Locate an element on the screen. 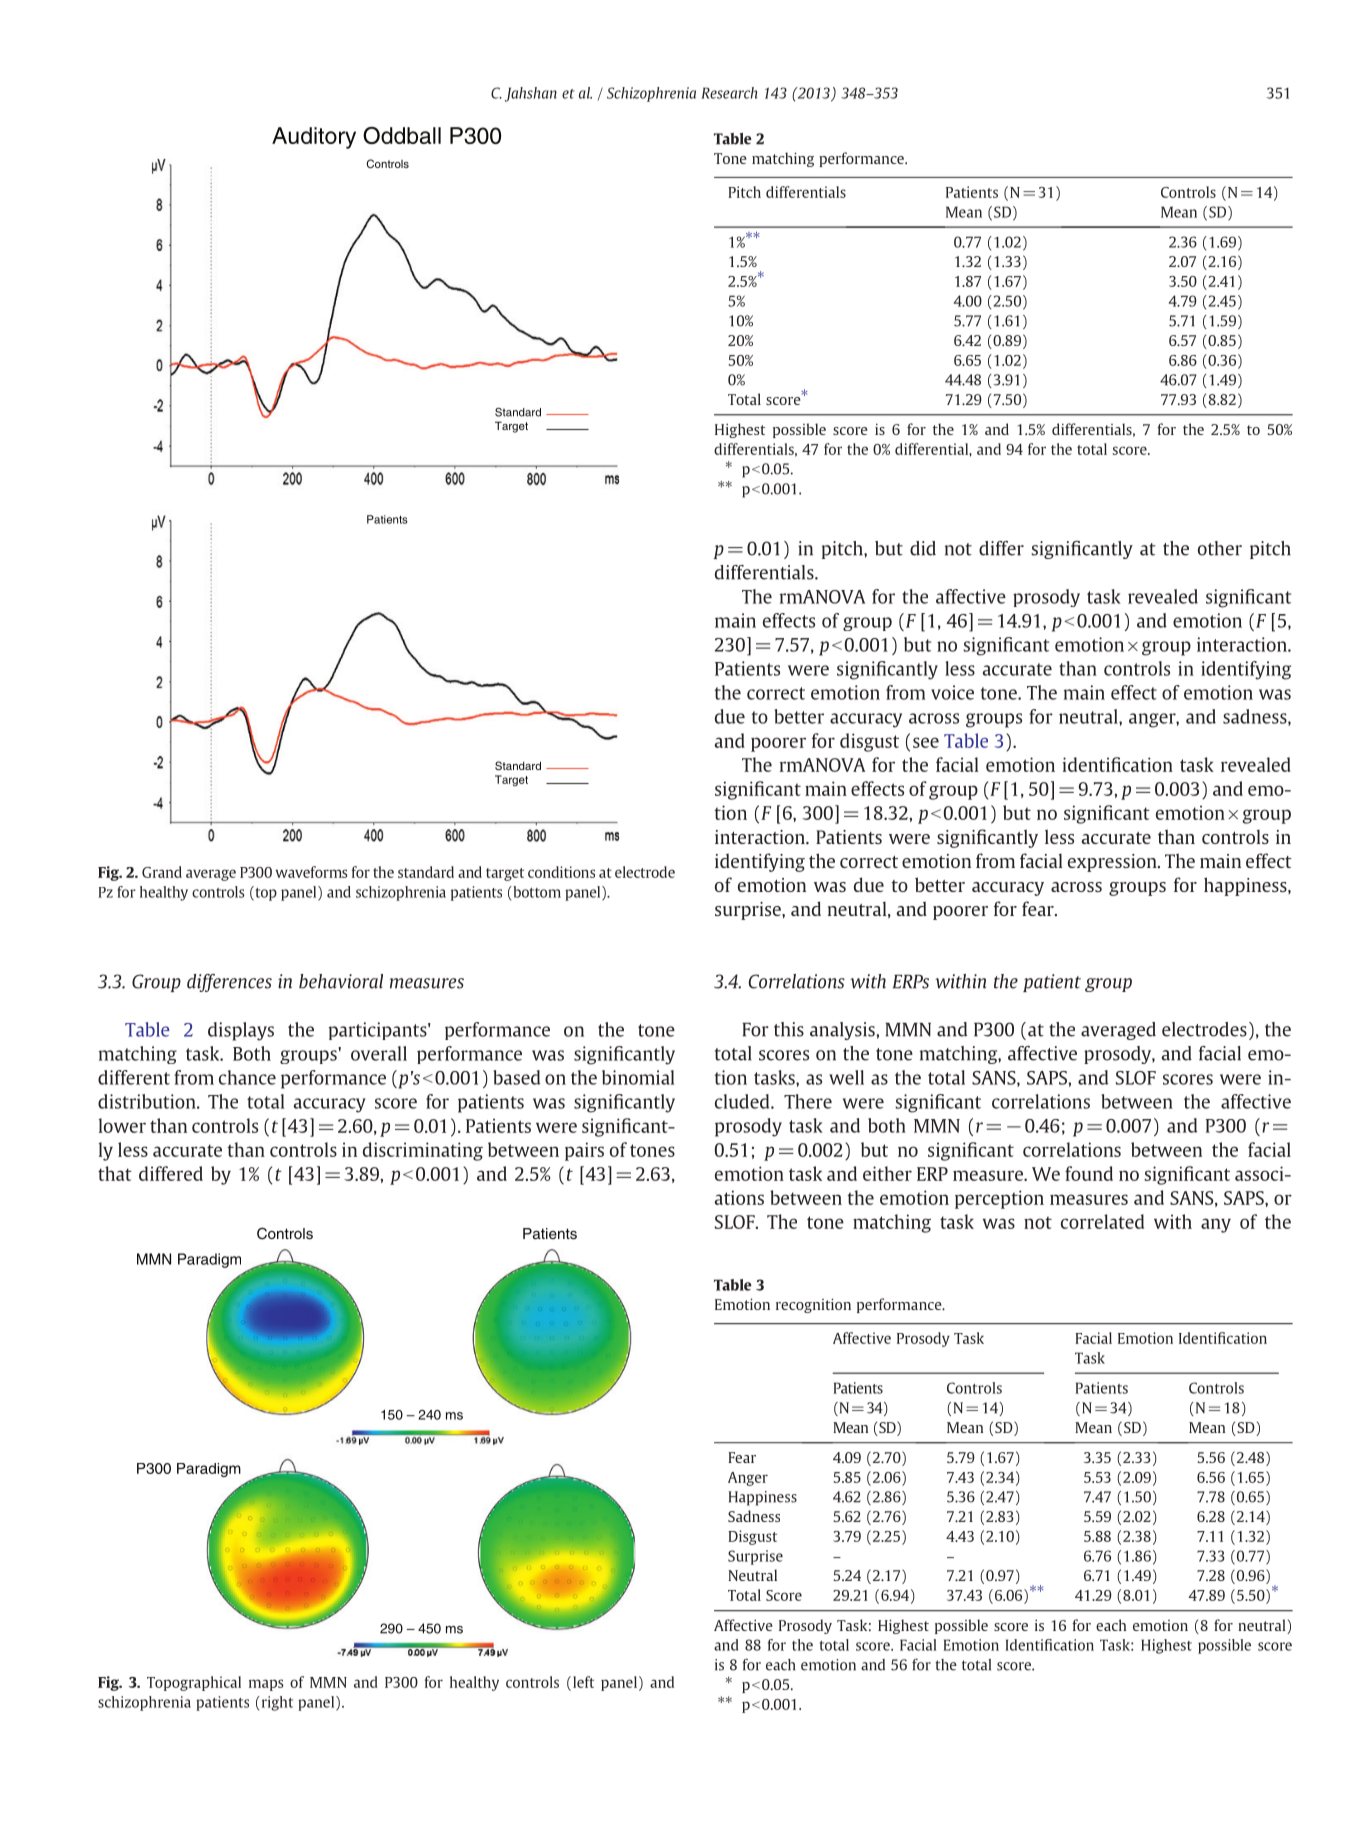  Auditory is located at coordinates (314, 138).
